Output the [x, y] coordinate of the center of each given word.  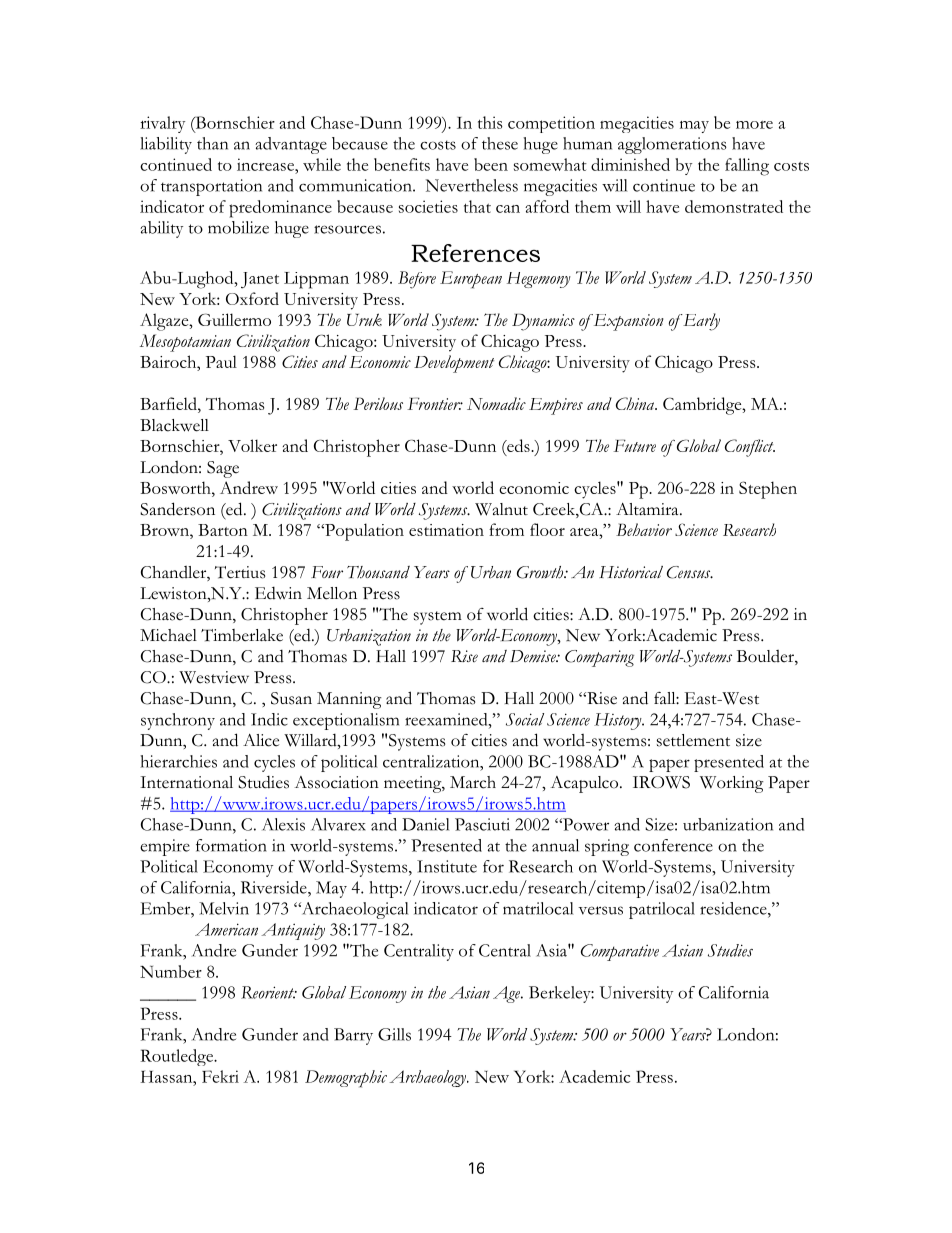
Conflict [750, 448]
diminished [630, 164]
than [212, 143]
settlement [693, 740]
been [491, 164]
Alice [261, 740]
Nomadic [496, 403]
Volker [252, 445]
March [473, 782]
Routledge [178, 1057]
